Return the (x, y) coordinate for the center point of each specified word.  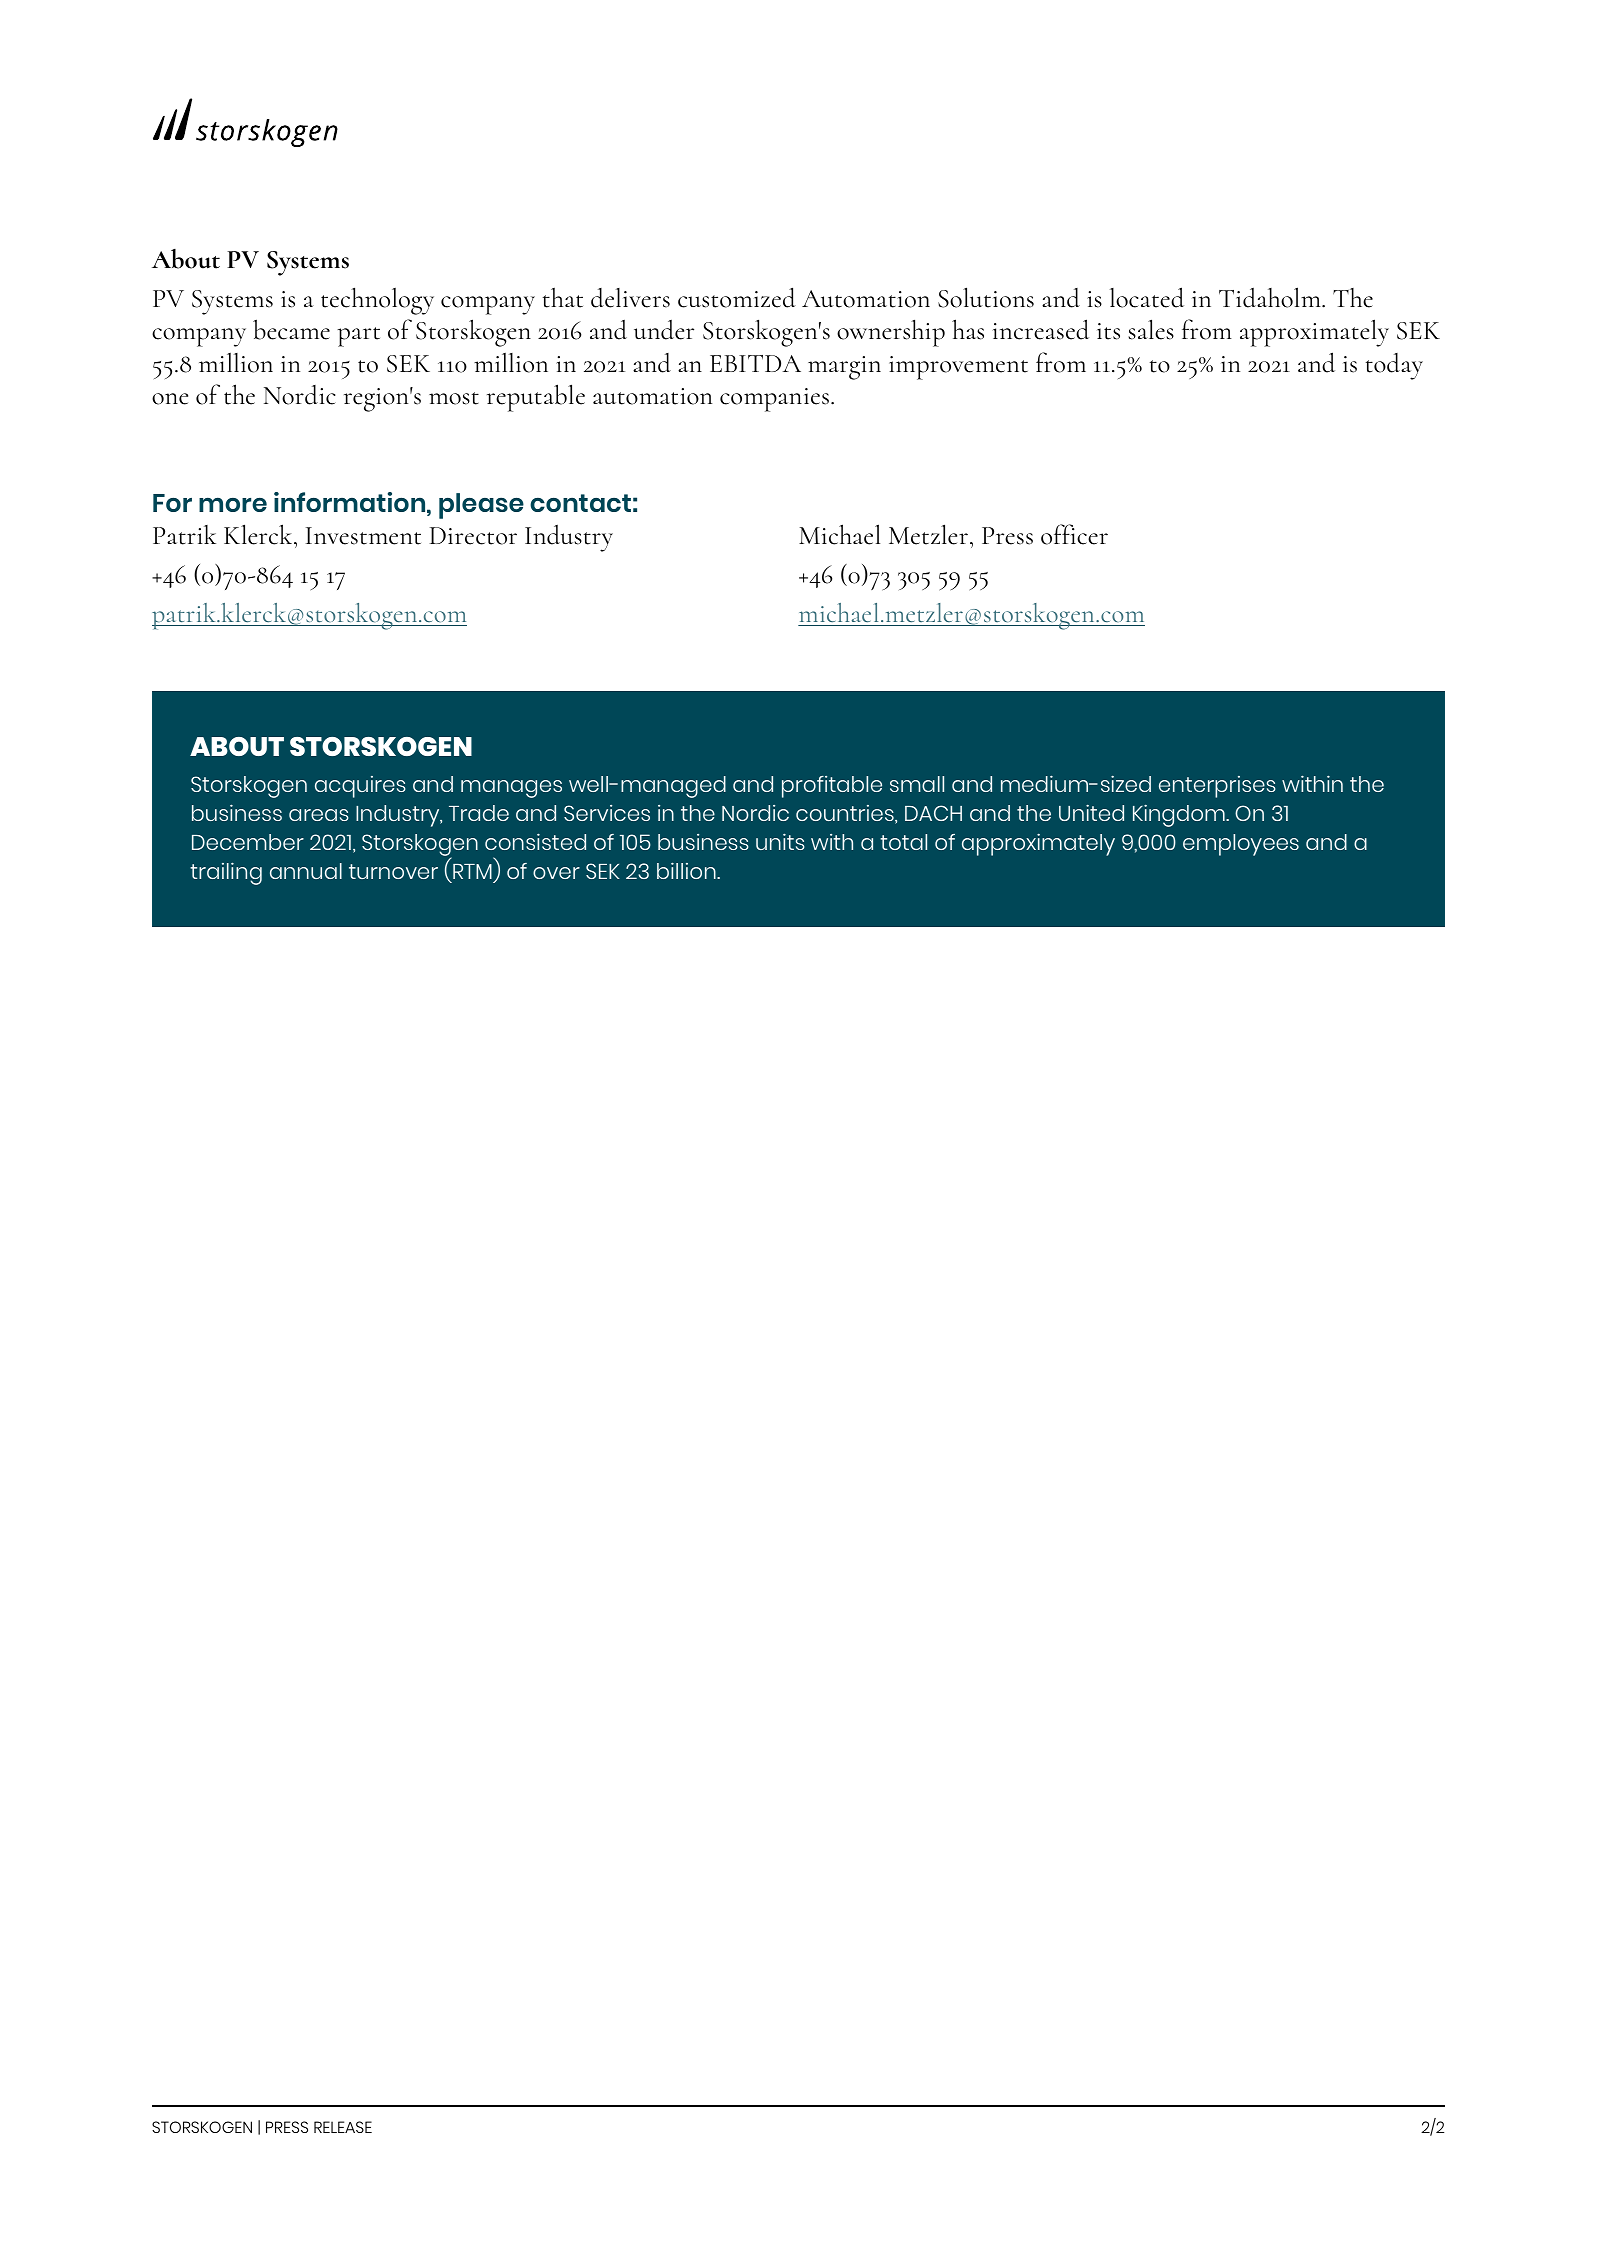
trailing (226, 873)
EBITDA (755, 363)
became (291, 329)
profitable (832, 787)
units (780, 841)
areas (319, 815)
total (903, 842)
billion (687, 870)
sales (1151, 329)
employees (1241, 845)
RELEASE (343, 2127)
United (1091, 812)
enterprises (1217, 787)
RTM (472, 871)
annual (306, 871)
